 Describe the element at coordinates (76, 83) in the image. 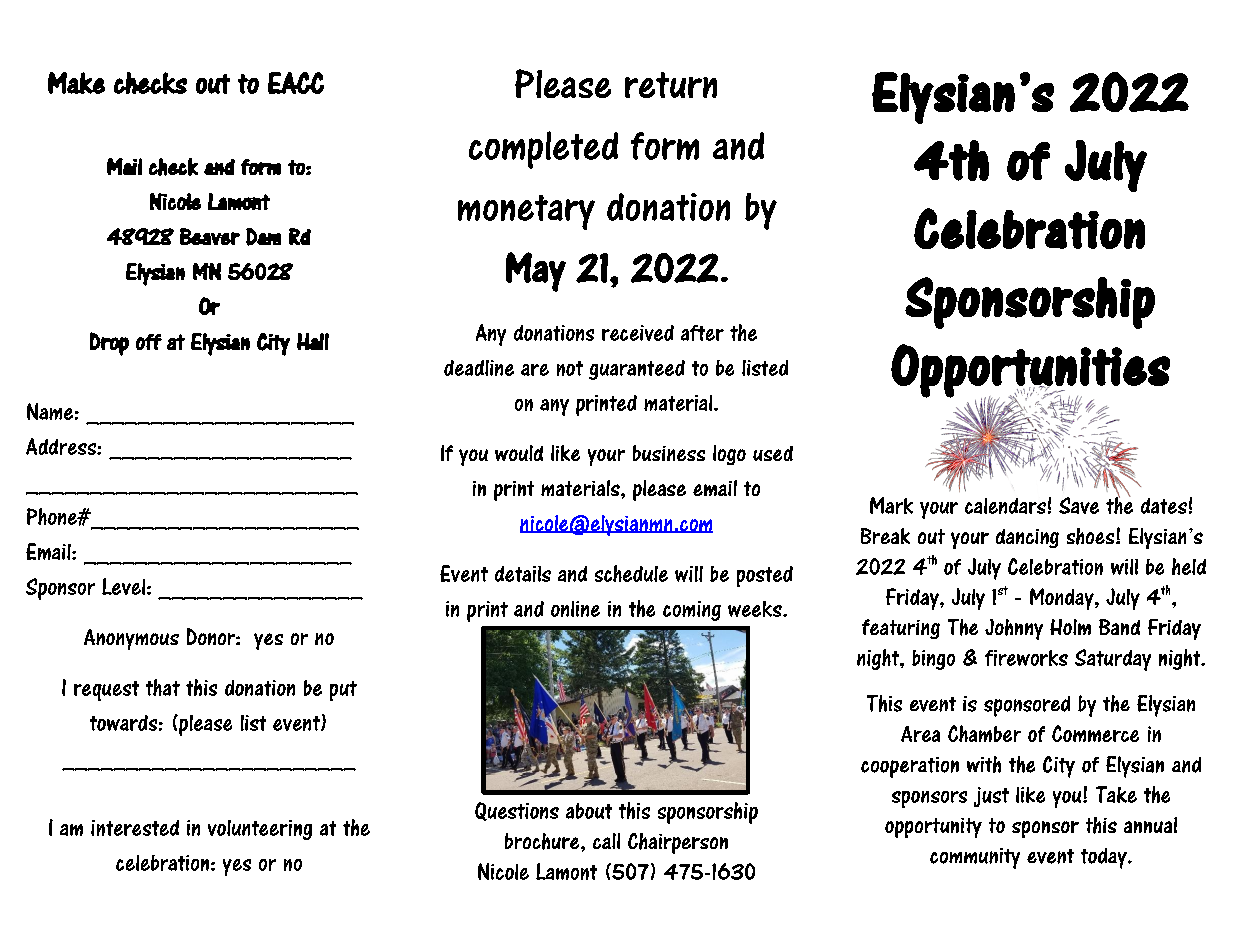

I see `Make` at that location.
